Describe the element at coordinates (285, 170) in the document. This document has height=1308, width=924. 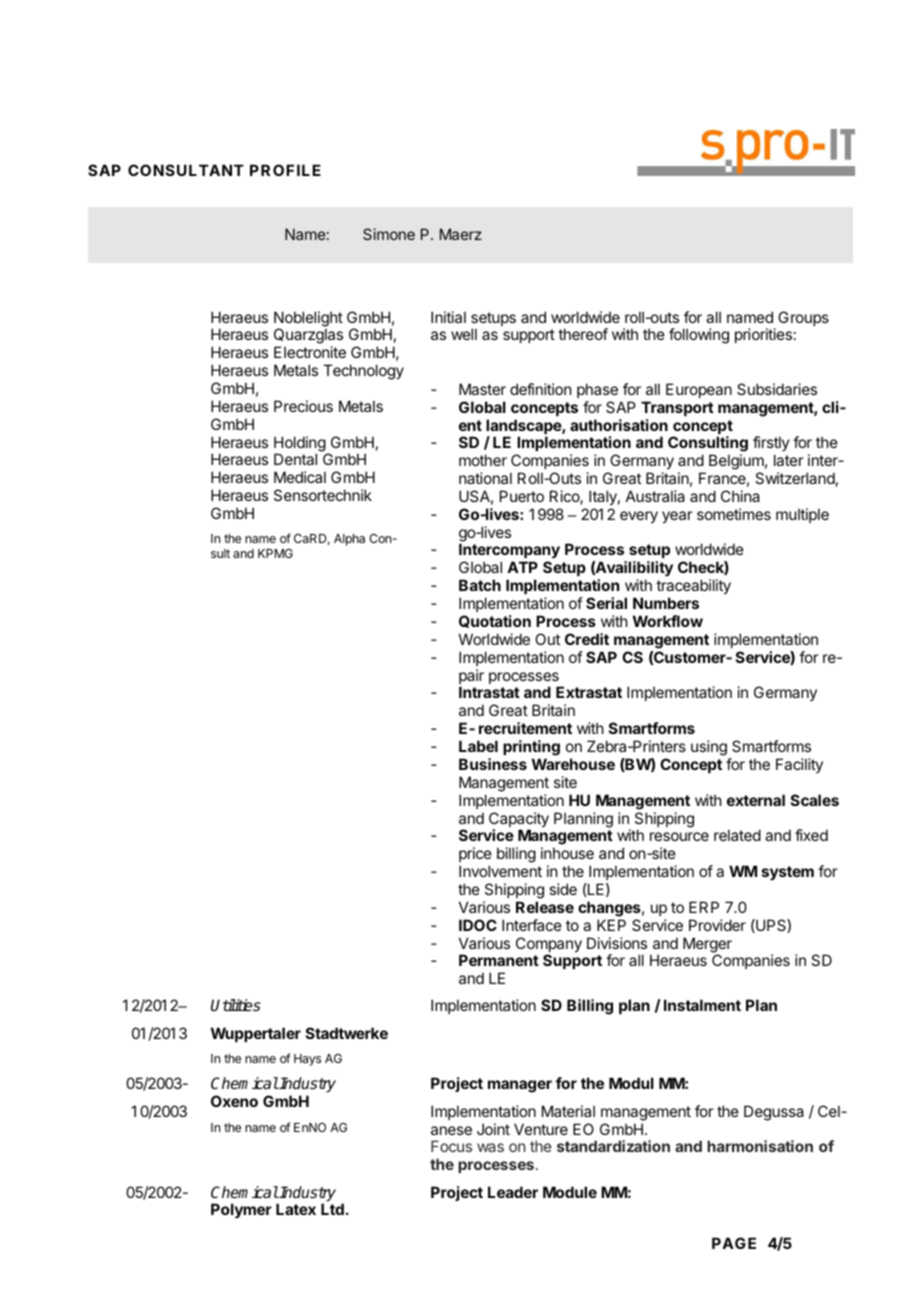
I see `PROFILE` at that location.
